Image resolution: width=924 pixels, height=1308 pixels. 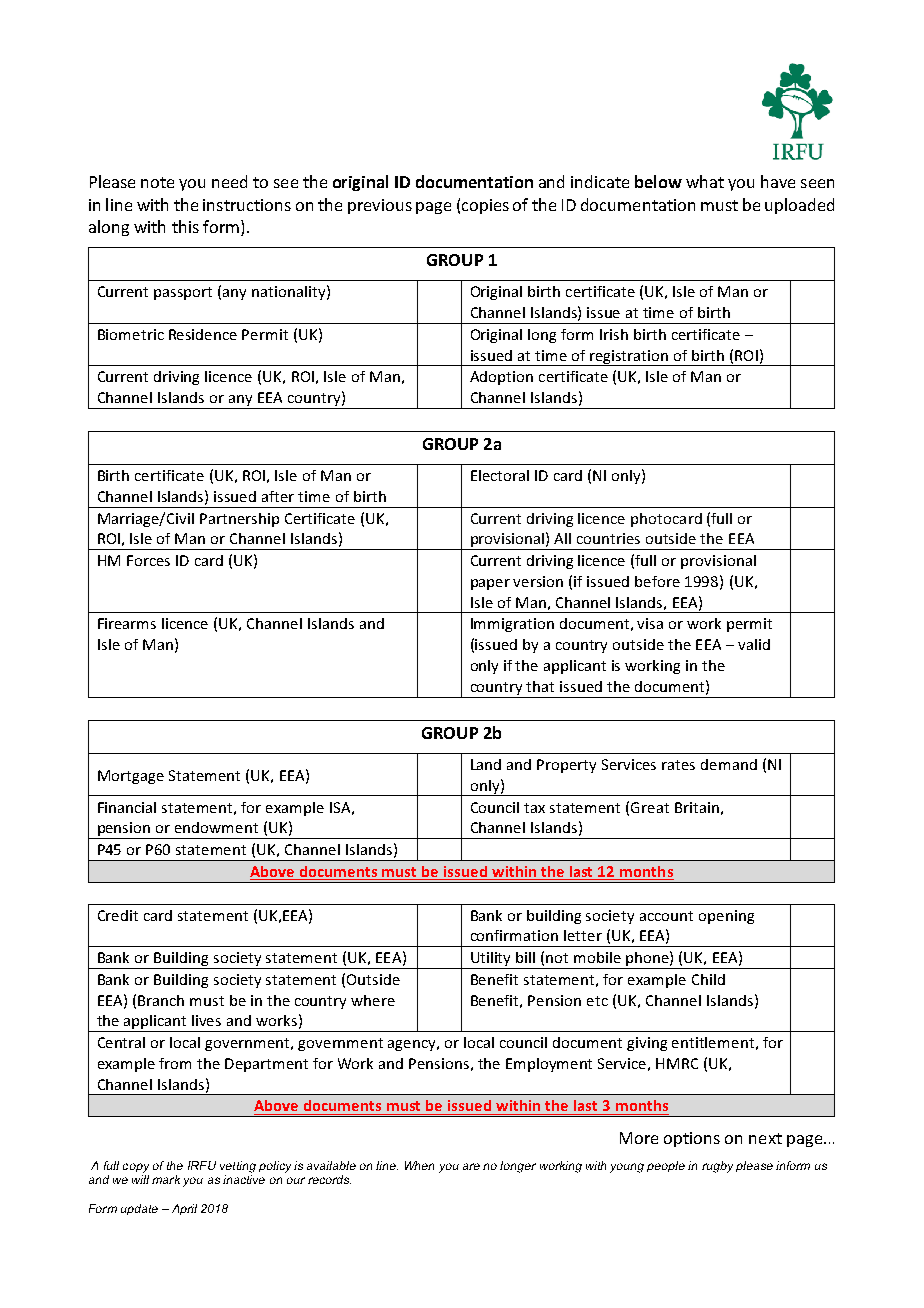 I want to click on Firearms, so click(x=127, y=623).
